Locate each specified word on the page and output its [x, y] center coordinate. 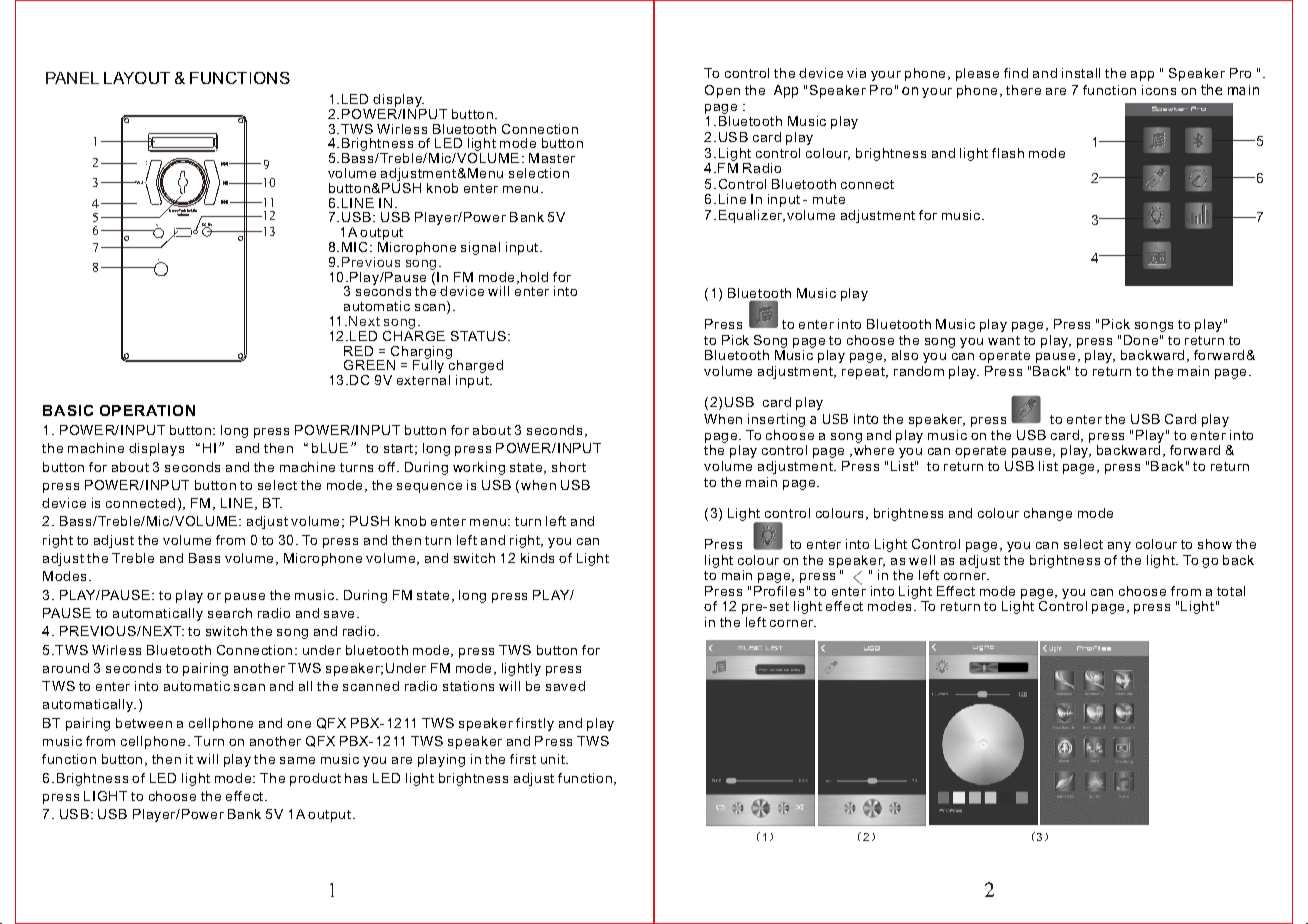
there [1023, 90]
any [1119, 547]
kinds [537, 558]
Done [1141, 340]
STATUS [478, 336]
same [297, 760]
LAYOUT [137, 78]
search [230, 613]
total [1231, 591]
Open [722, 91]
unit [554, 759]
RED [358, 351]
